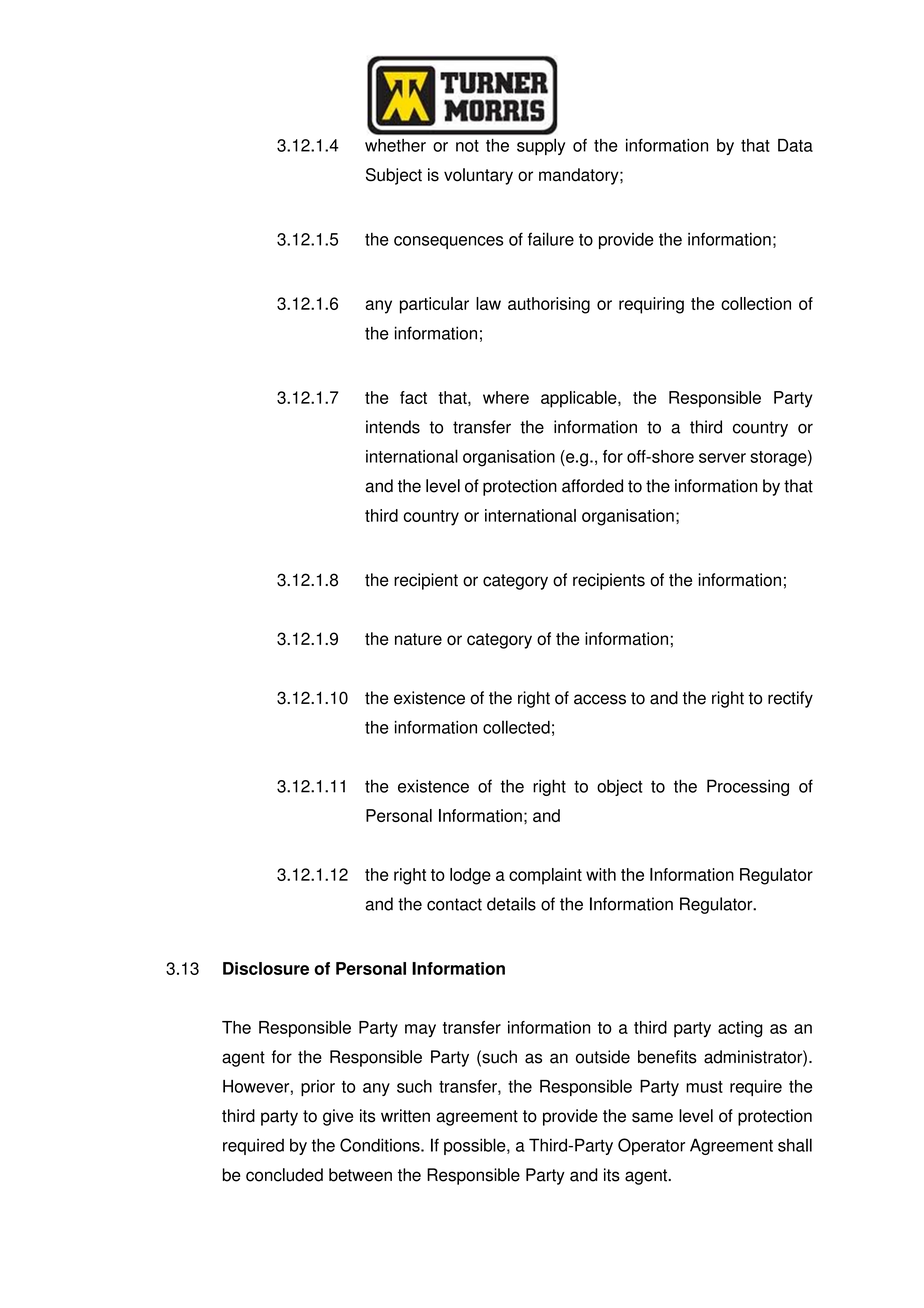 This image has height=1308, width=924. I want to click on possible, so click(476, 1146).
